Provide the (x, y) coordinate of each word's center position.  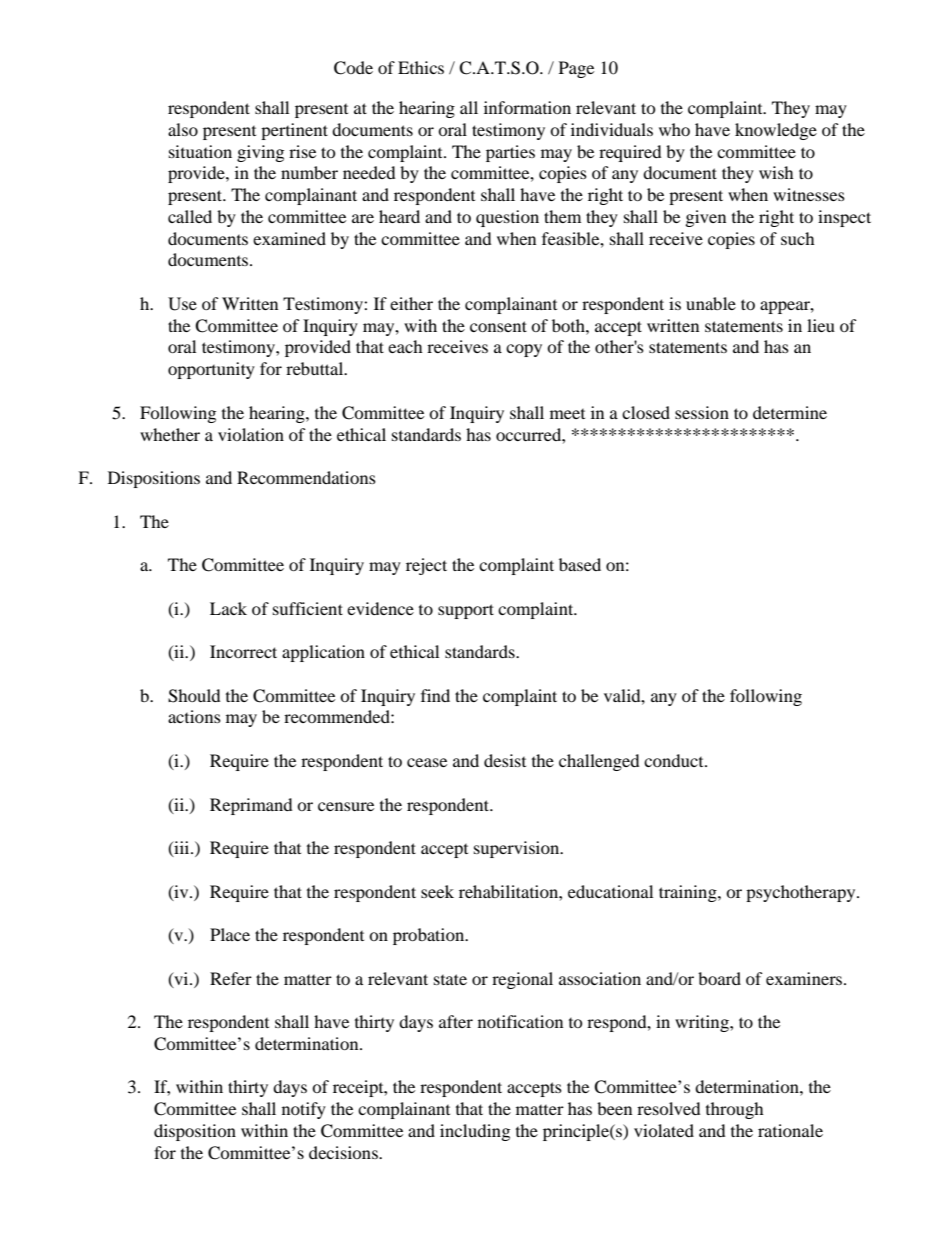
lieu (821, 325)
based (580, 564)
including (475, 1132)
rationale (790, 1130)
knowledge (776, 131)
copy (524, 350)
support (466, 611)
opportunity (211, 370)
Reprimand (251, 806)
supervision (518, 849)
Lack (228, 608)
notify (304, 1110)
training (689, 893)
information (527, 107)
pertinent (294, 131)
